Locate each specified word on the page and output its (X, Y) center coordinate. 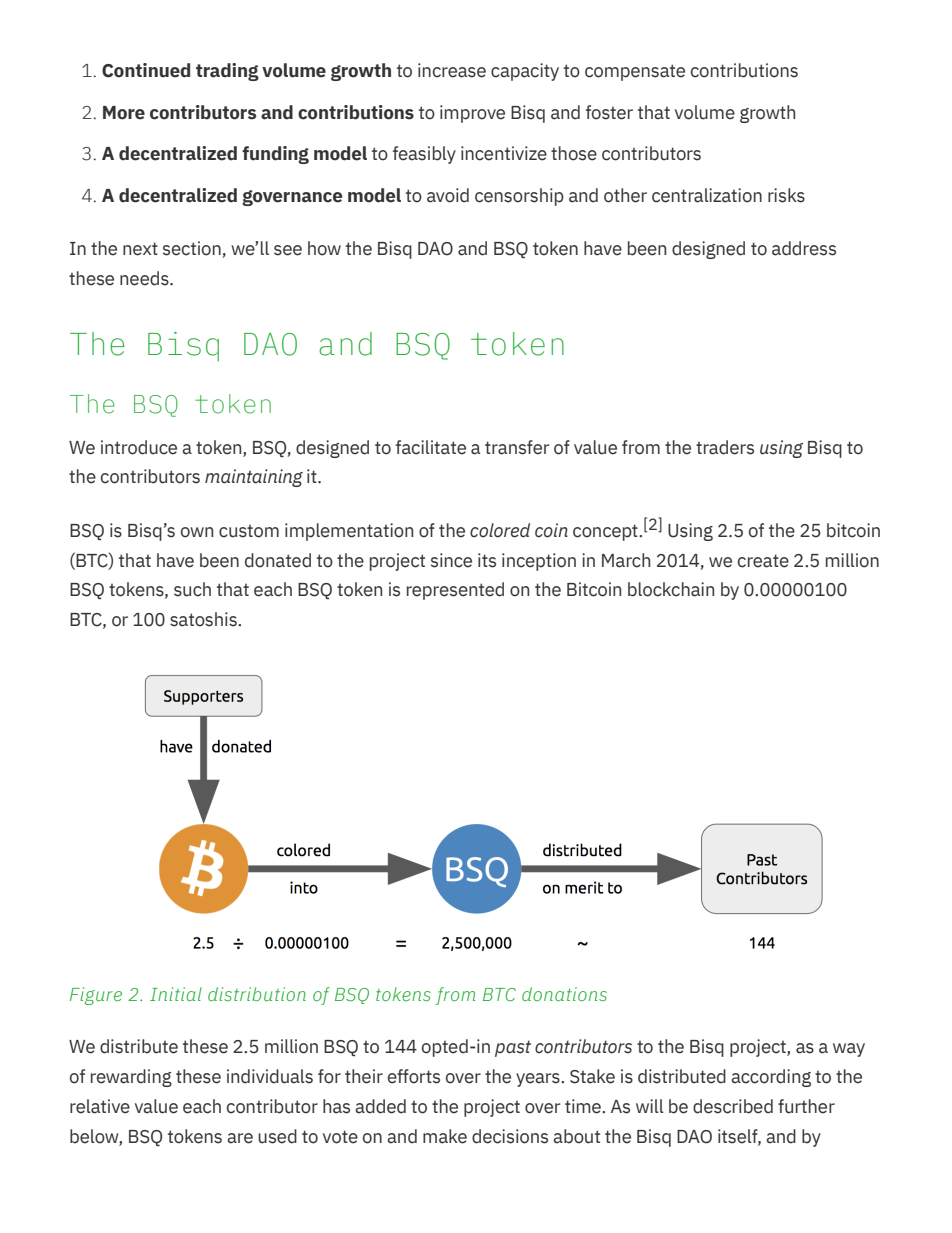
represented (455, 591)
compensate (635, 72)
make (445, 1136)
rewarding (131, 1078)
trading (227, 72)
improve (472, 114)
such (192, 589)
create (763, 561)
